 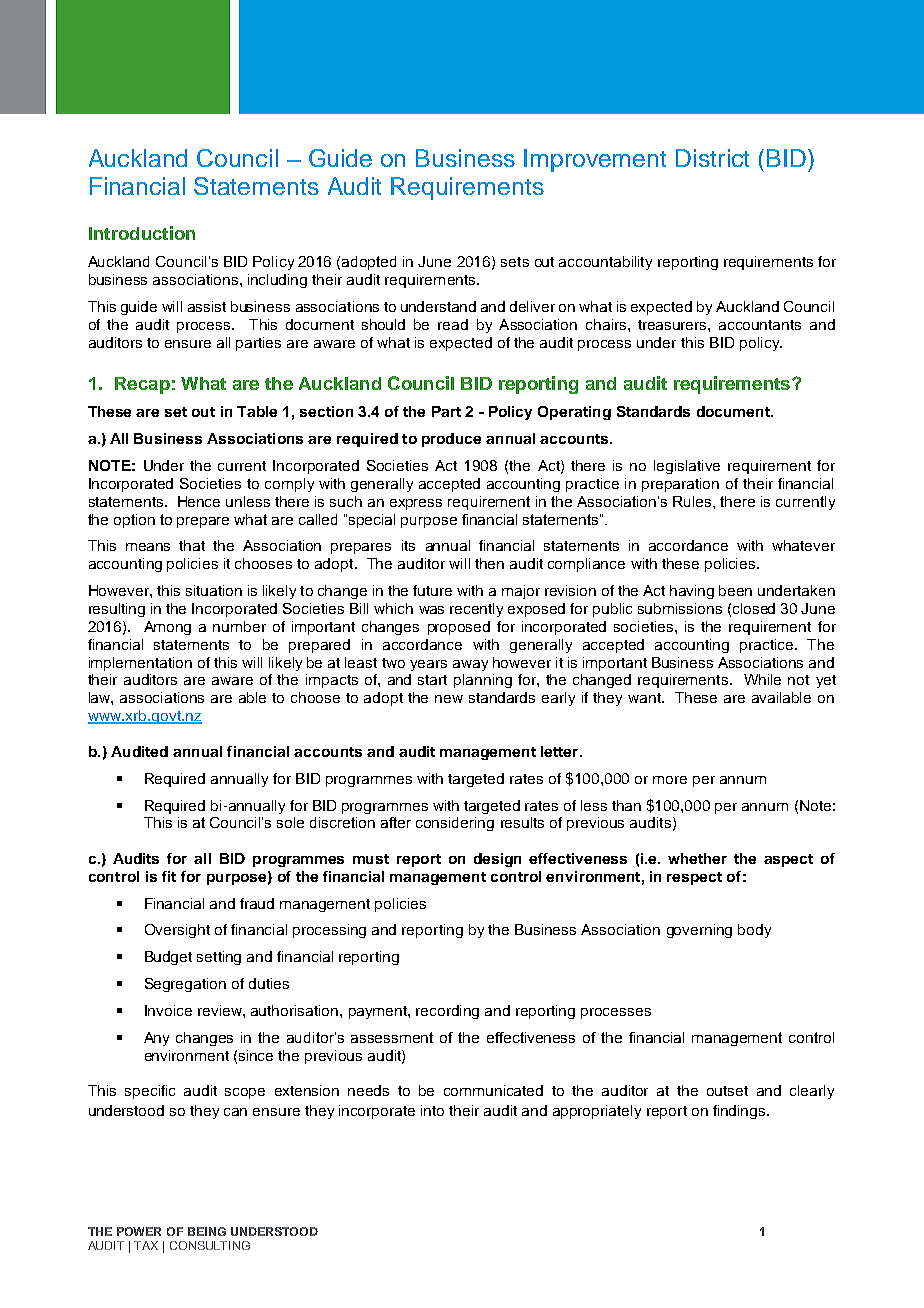 What do you see at coordinates (207, 1231) in the screenshot?
I see `BEING` at bounding box center [207, 1231].
